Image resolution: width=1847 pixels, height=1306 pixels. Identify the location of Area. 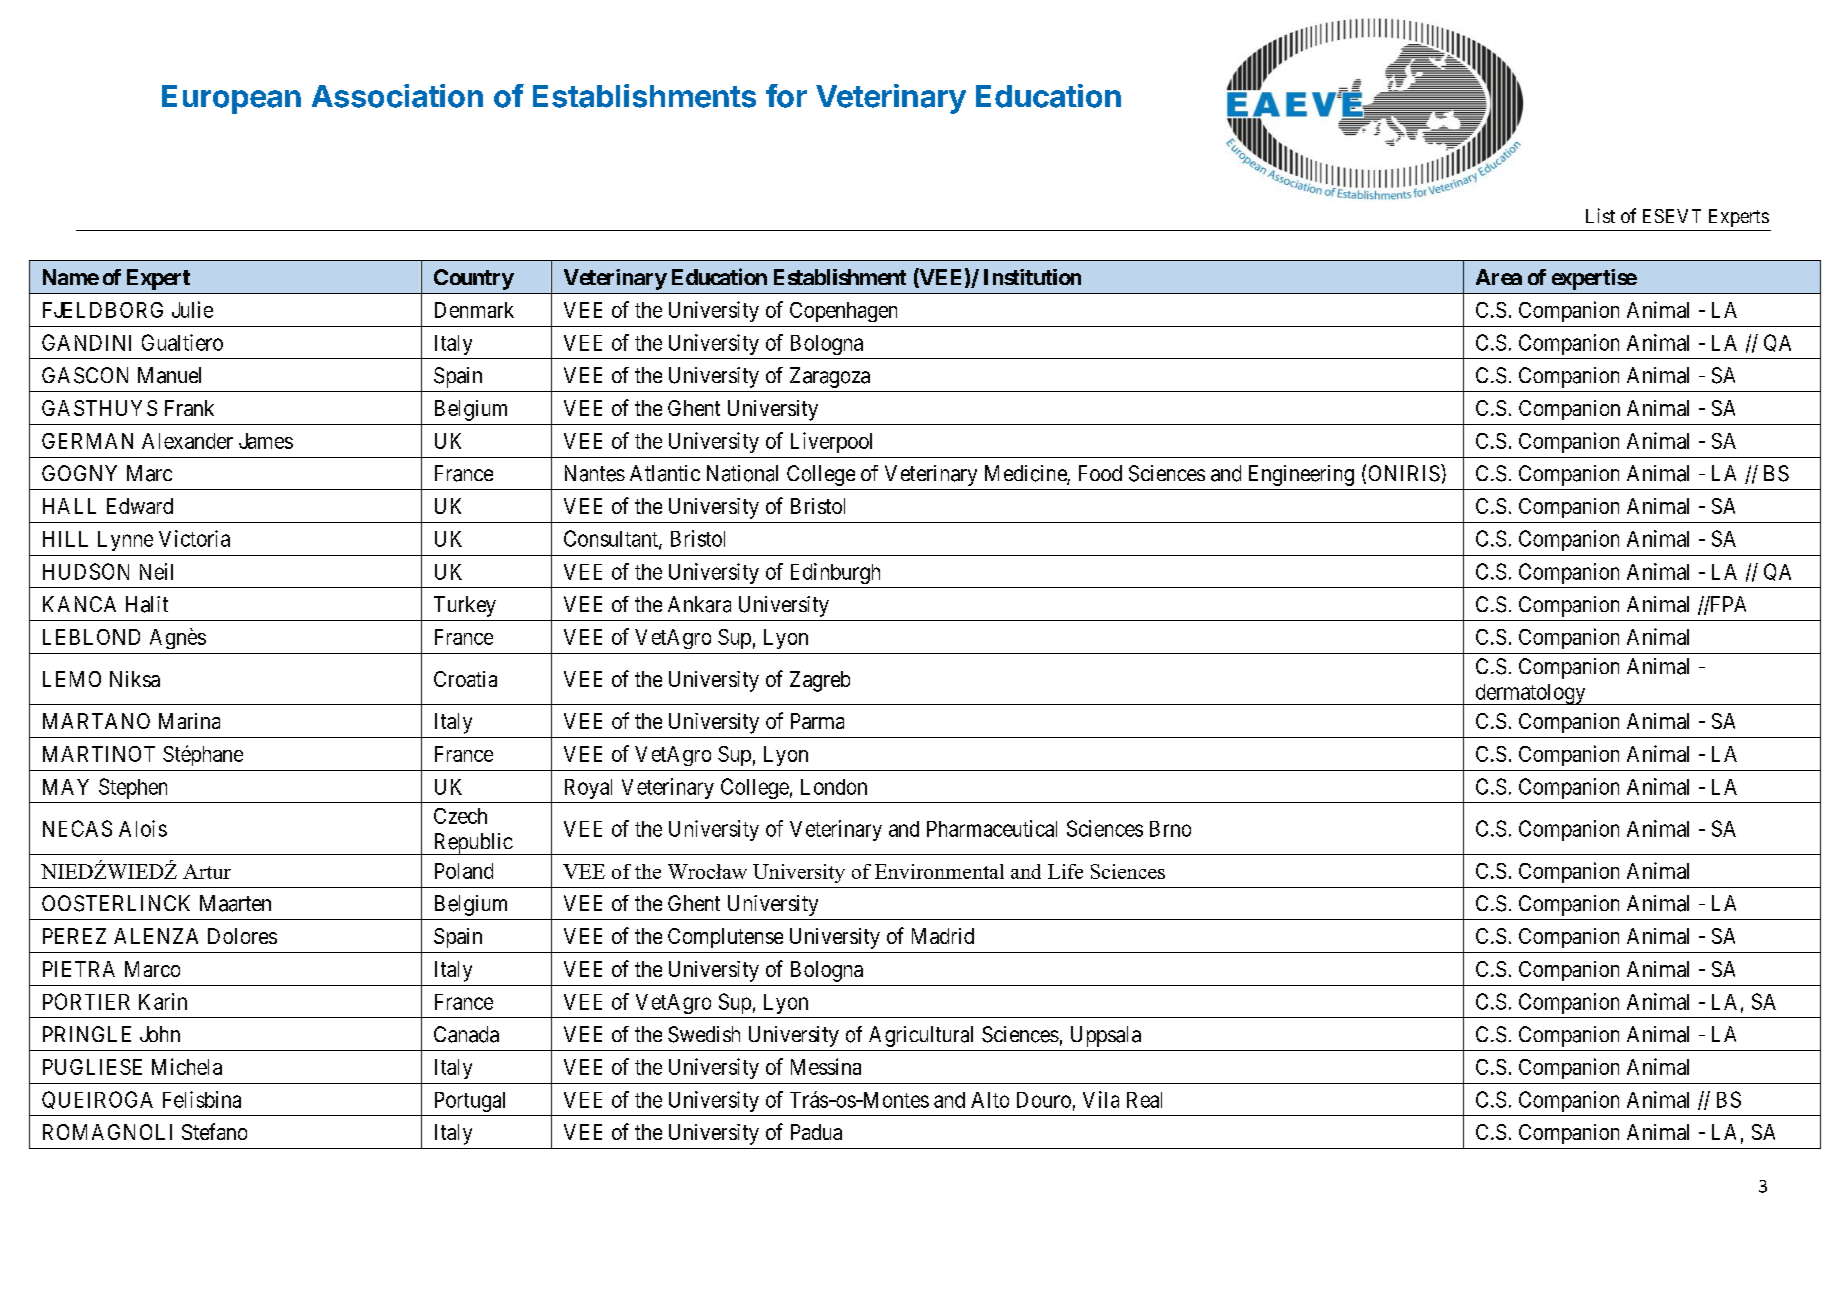
(1499, 277).
